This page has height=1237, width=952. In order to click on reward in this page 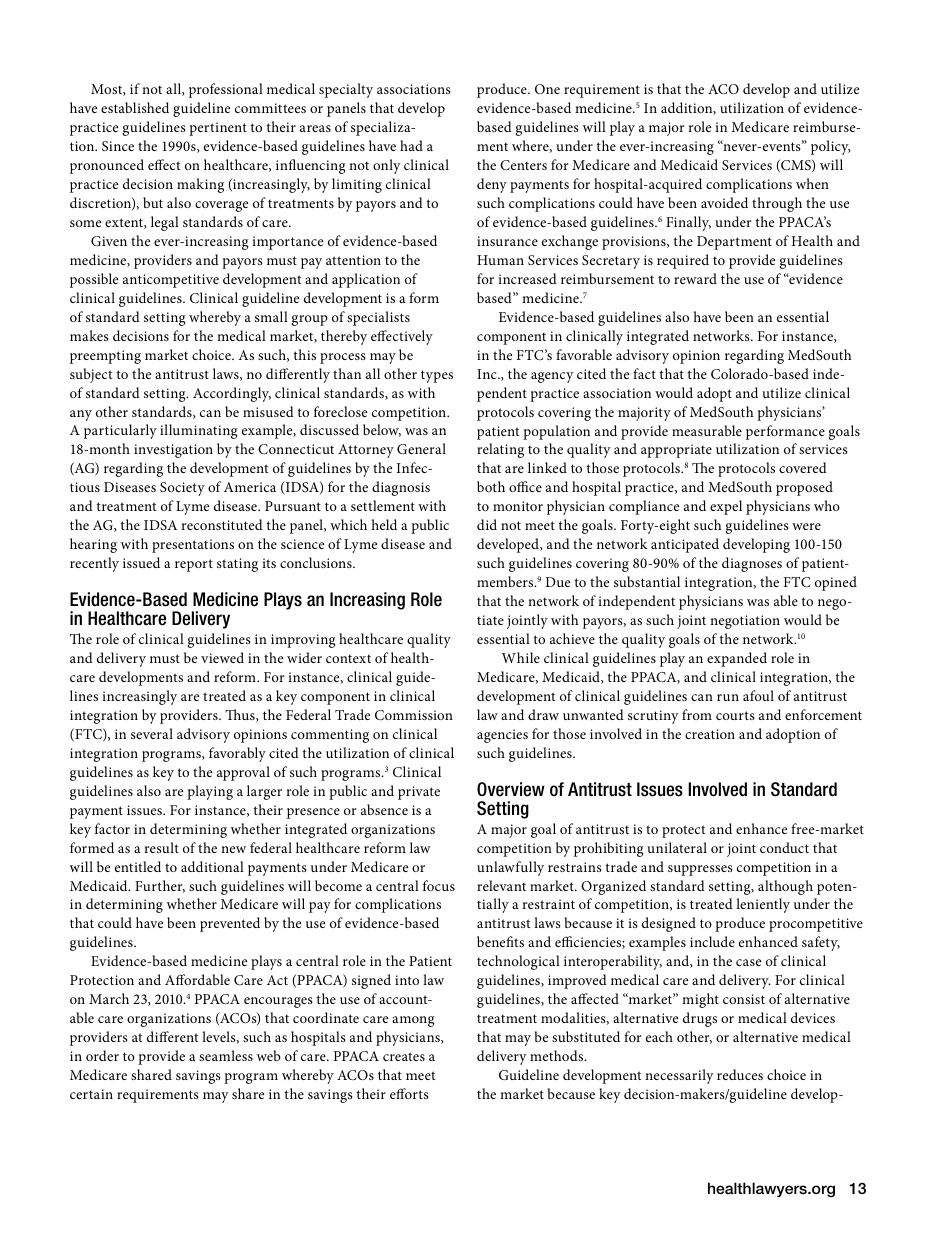, I will do `click(695, 278)`.
